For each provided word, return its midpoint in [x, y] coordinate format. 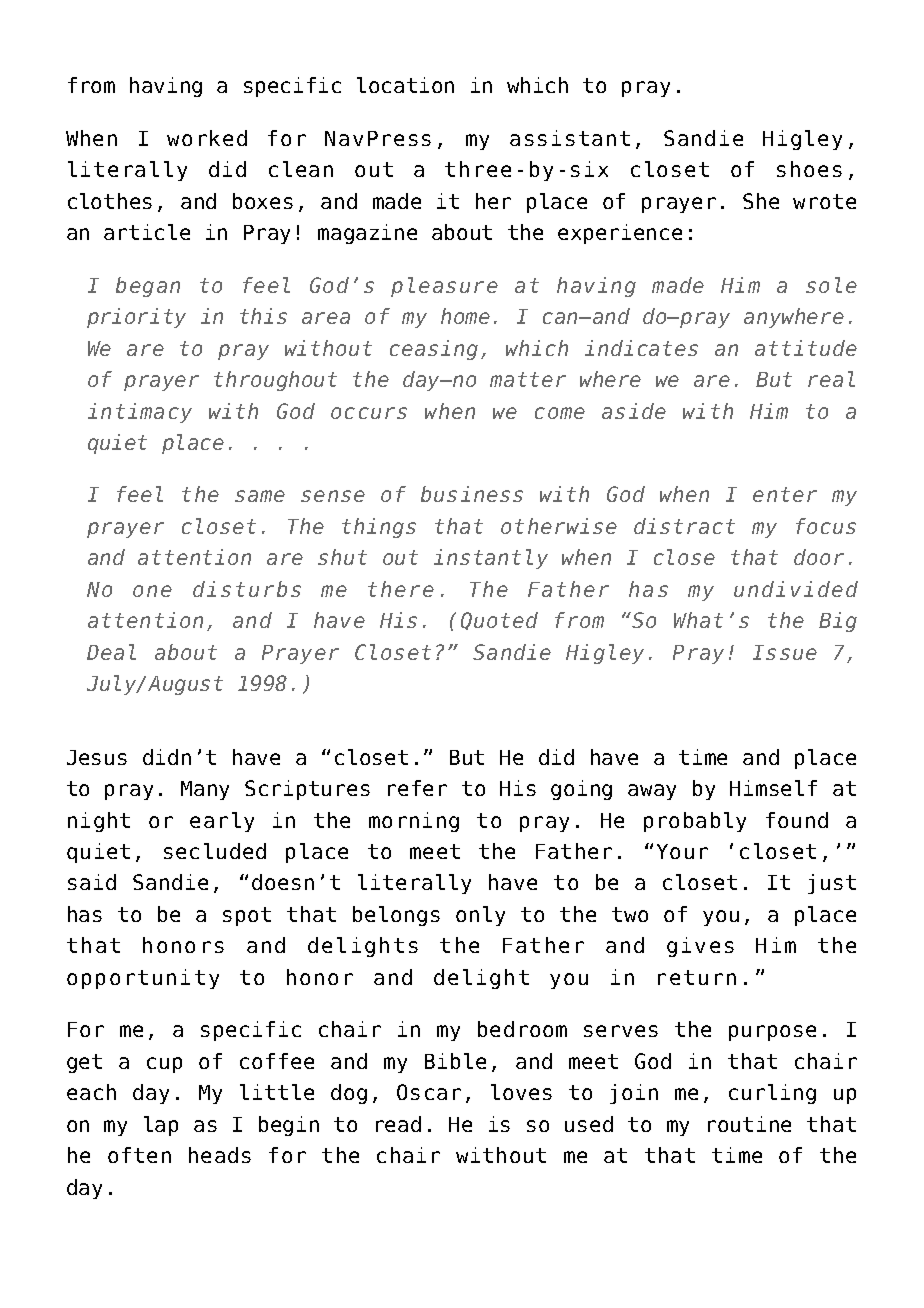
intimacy [140, 413]
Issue [785, 652]
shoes [809, 169]
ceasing [434, 350]
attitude [806, 348]
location [405, 85]
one [152, 591]
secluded [215, 851]
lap [161, 1126]
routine [749, 1124]
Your [682, 851]
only [480, 916]
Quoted [499, 621]
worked [207, 138]
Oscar [429, 1092]
